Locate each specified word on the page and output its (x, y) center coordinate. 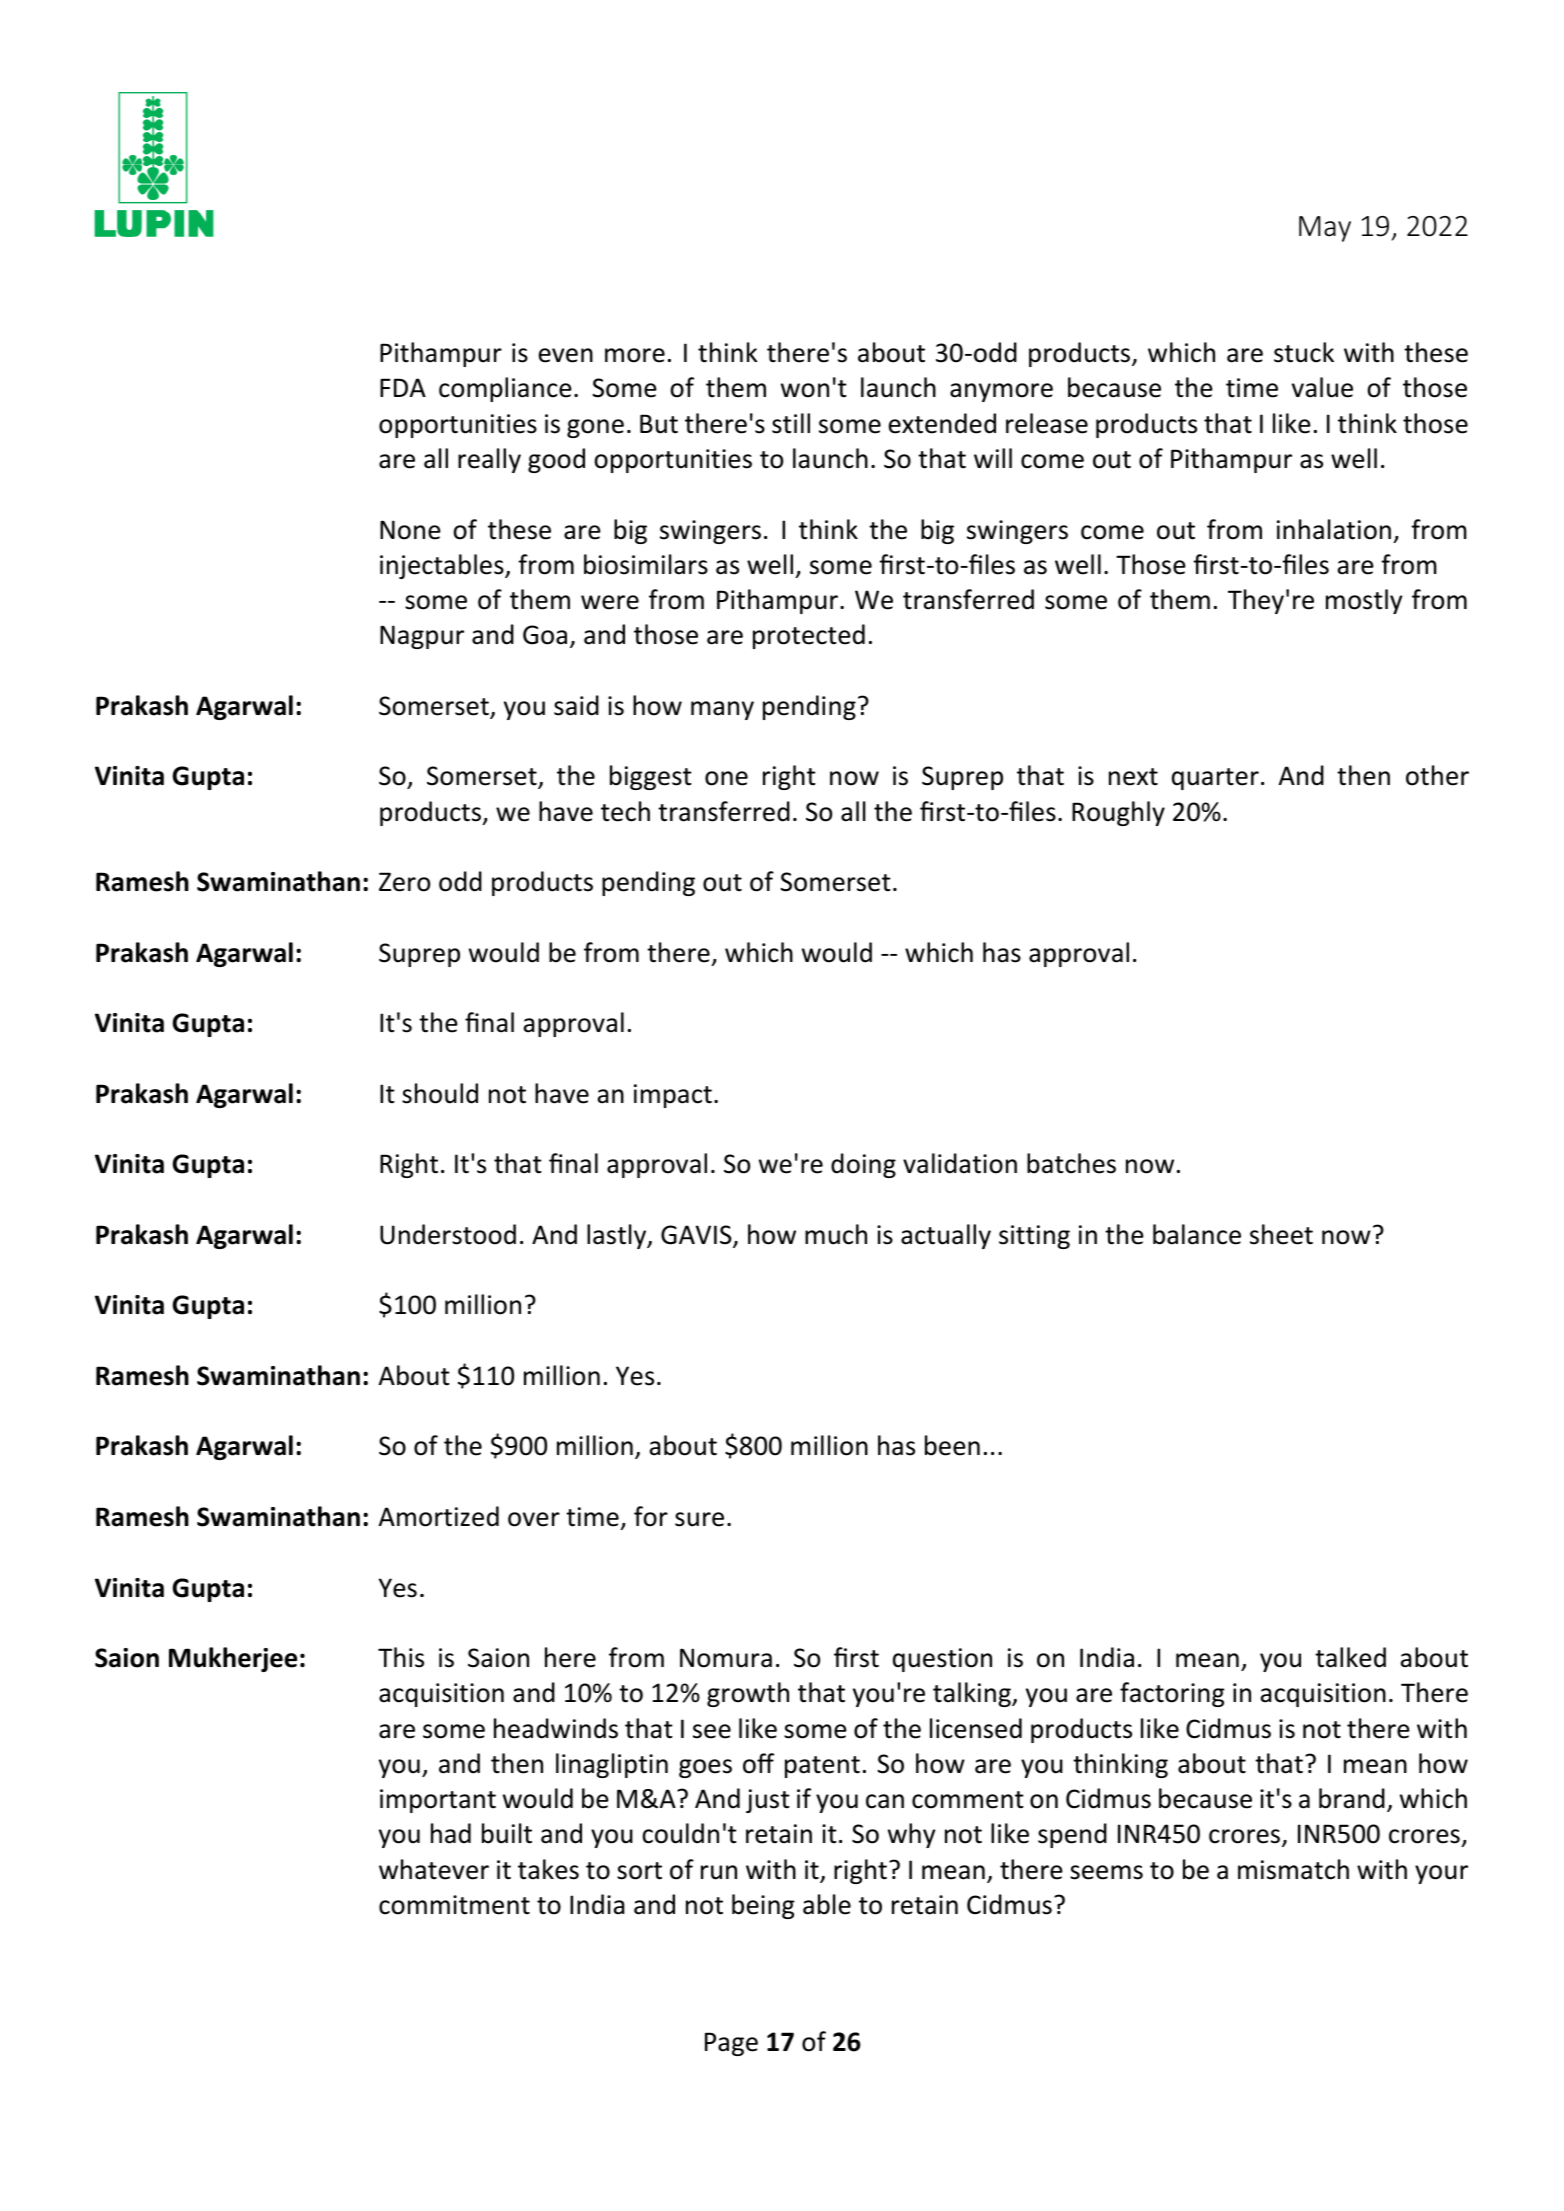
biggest (651, 777)
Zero (404, 882)
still (791, 423)
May (1325, 229)
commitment (454, 1905)
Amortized (439, 1516)
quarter (1215, 779)
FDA (403, 387)
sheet (1281, 1234)
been (952, 1445)
